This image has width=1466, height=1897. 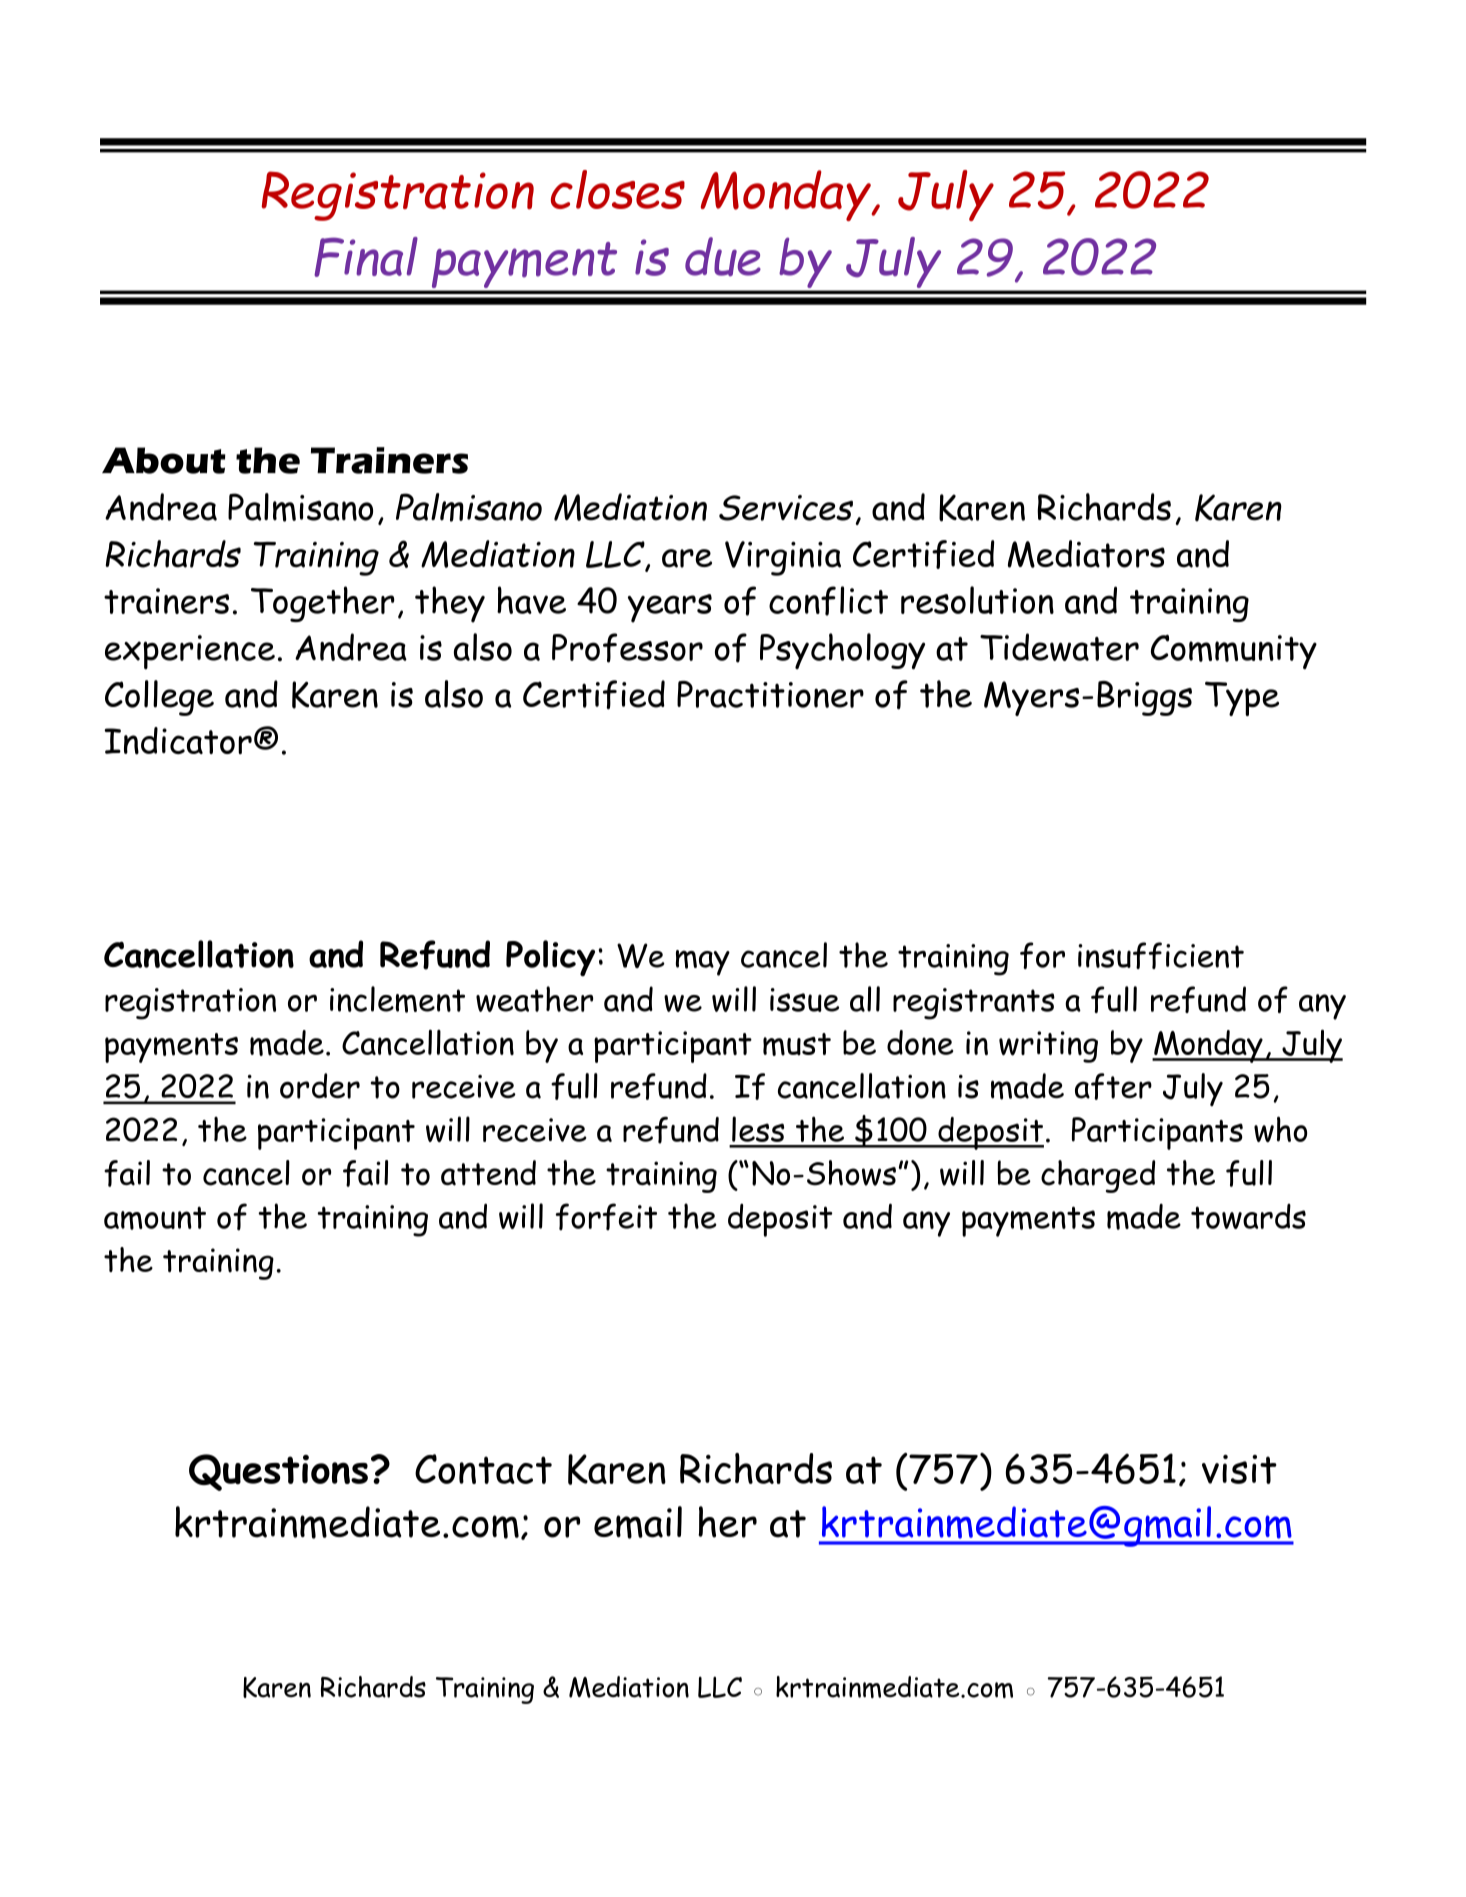 I want to click on Questions, so click(x=278, y=1472).
